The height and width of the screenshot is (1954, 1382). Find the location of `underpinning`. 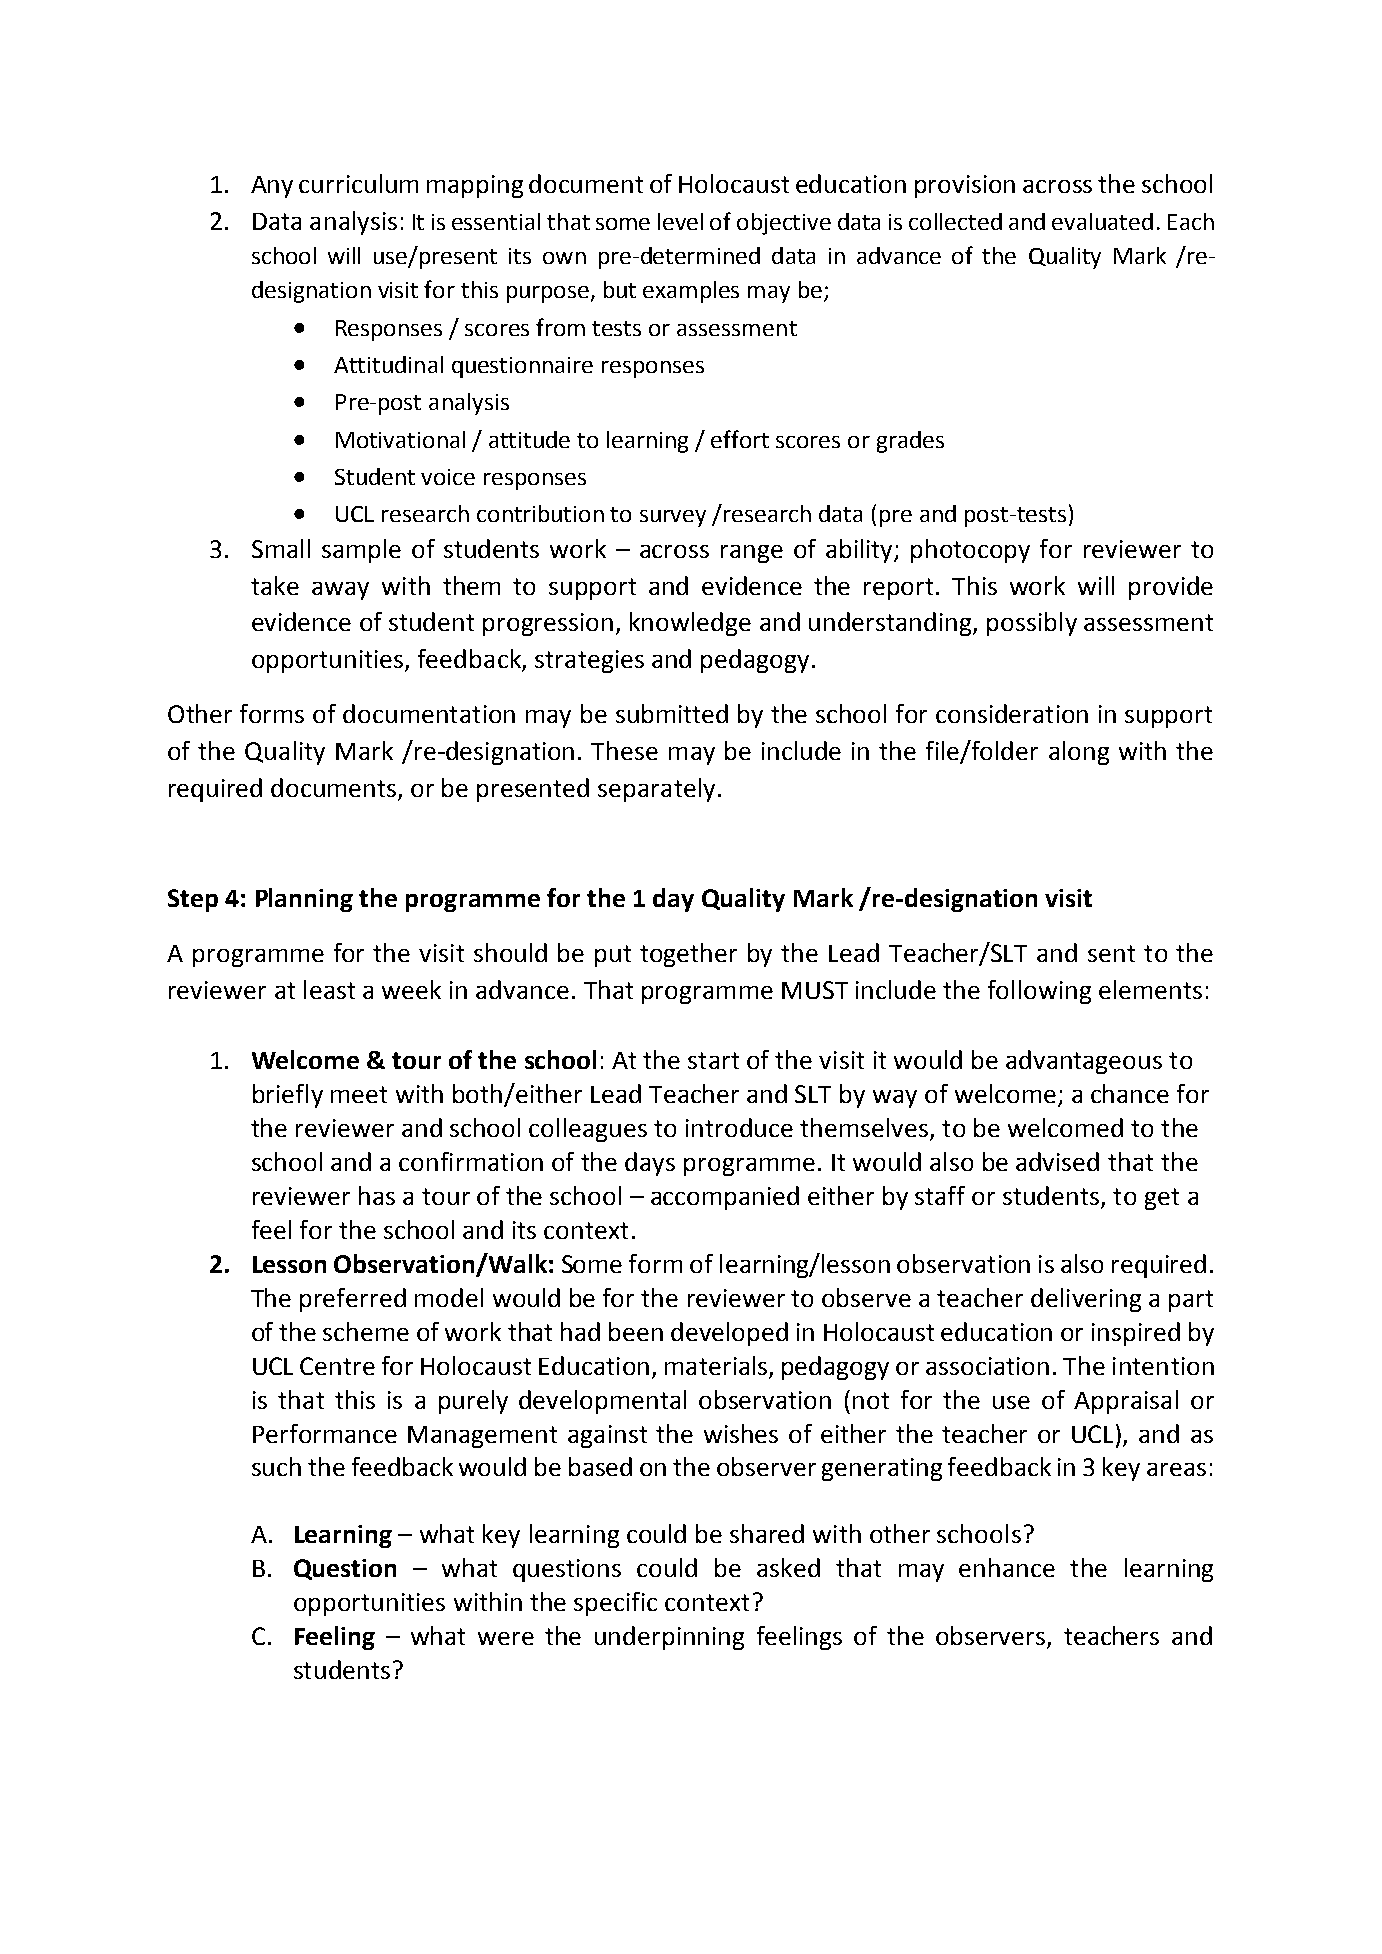

underpinning is located at coordinates (669, 1638).
